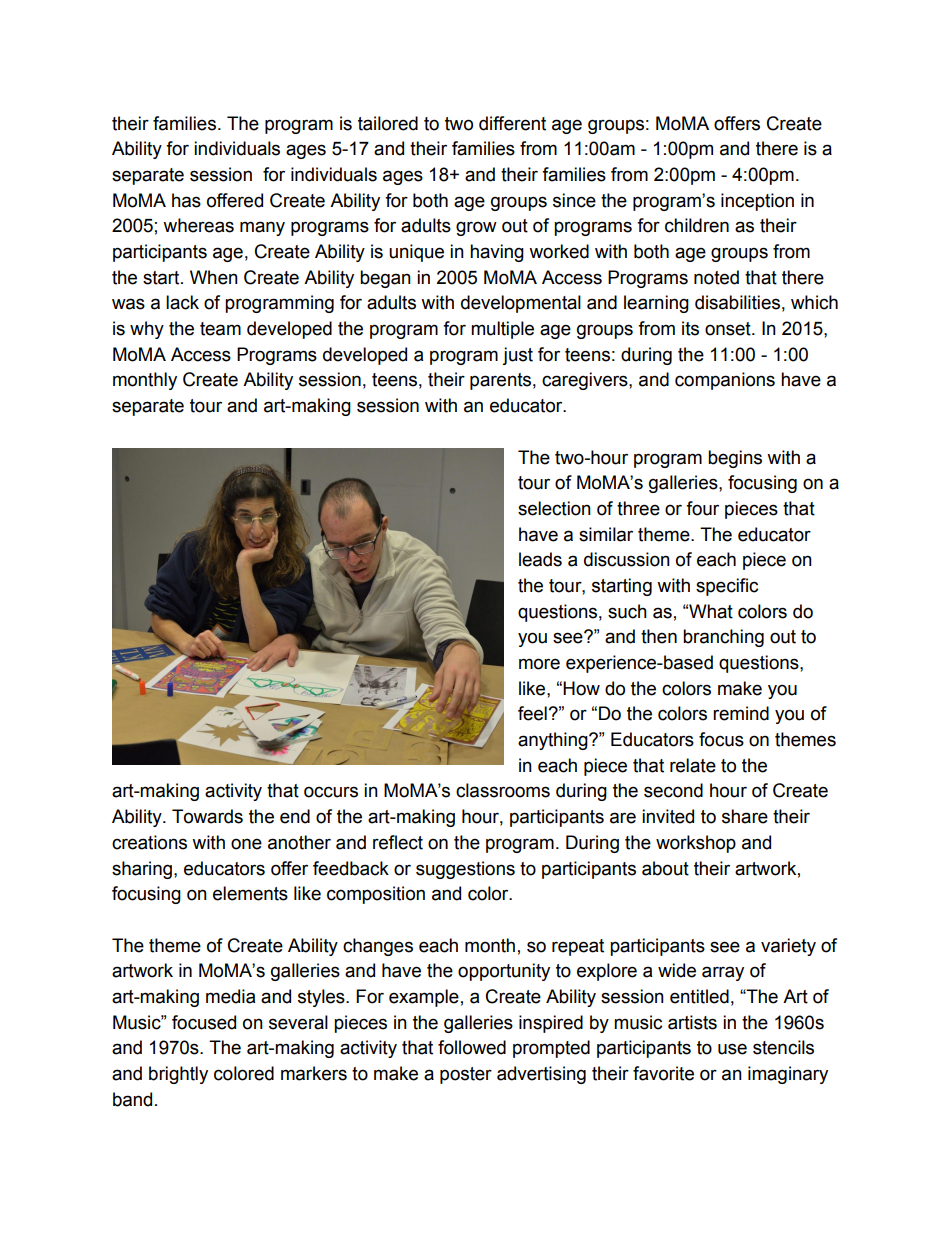 This page has width=952, height=1233. Describe the element at coordinates (186, 200) in the page. I see `has` at that location.
